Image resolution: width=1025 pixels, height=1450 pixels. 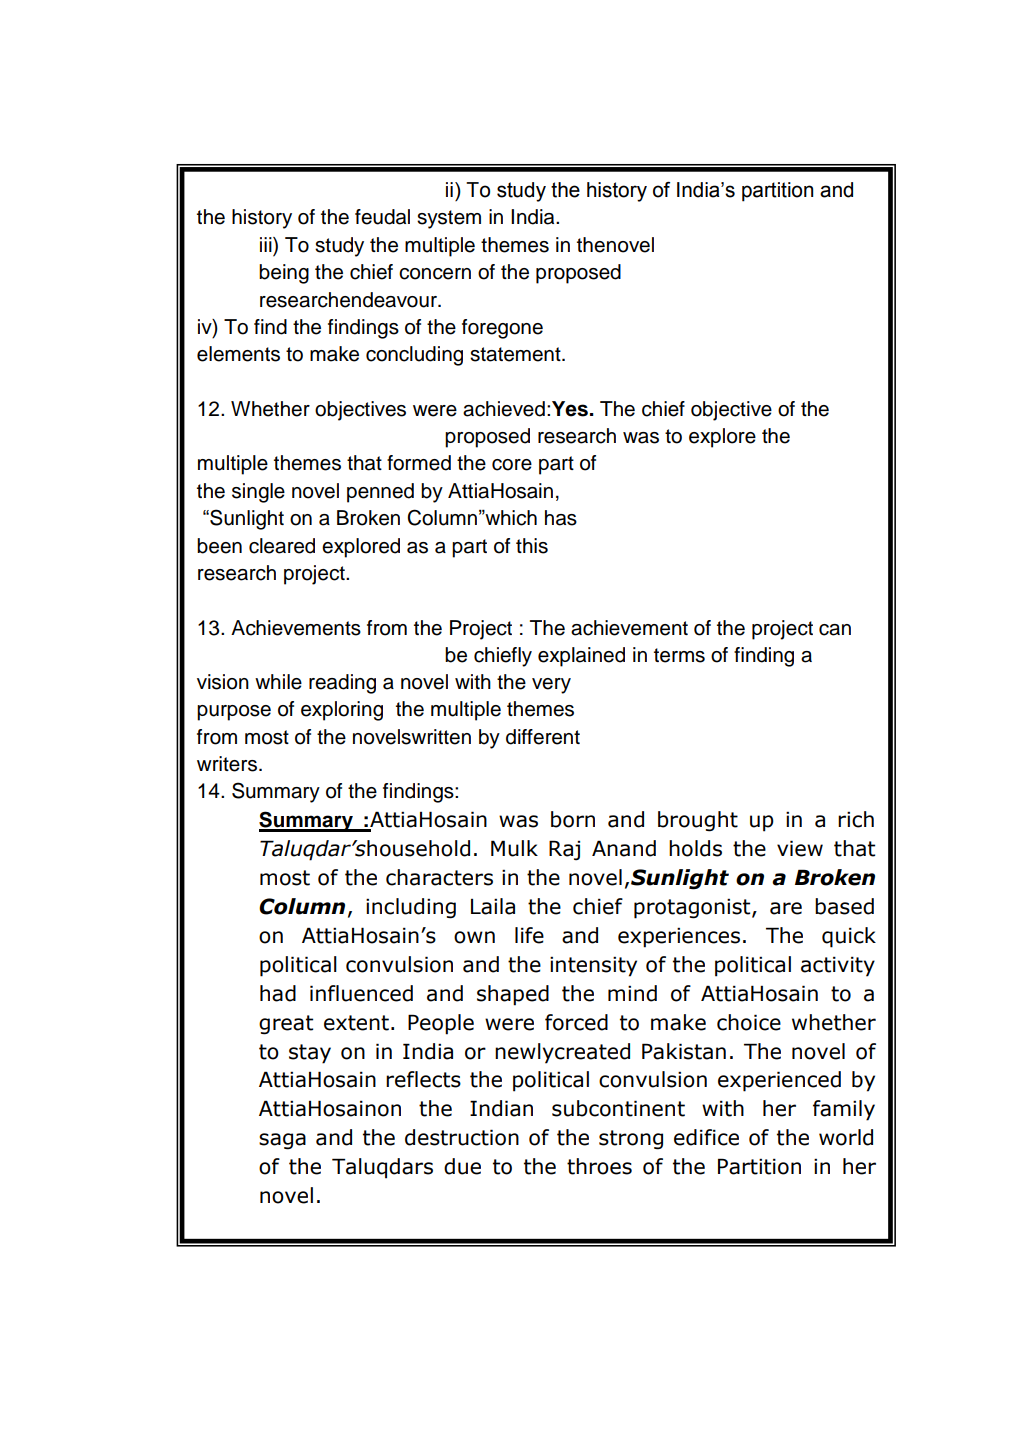 What do you see at coordinates (267, 244) in the page?
I see `iii` at bounding box center [267, 244].
